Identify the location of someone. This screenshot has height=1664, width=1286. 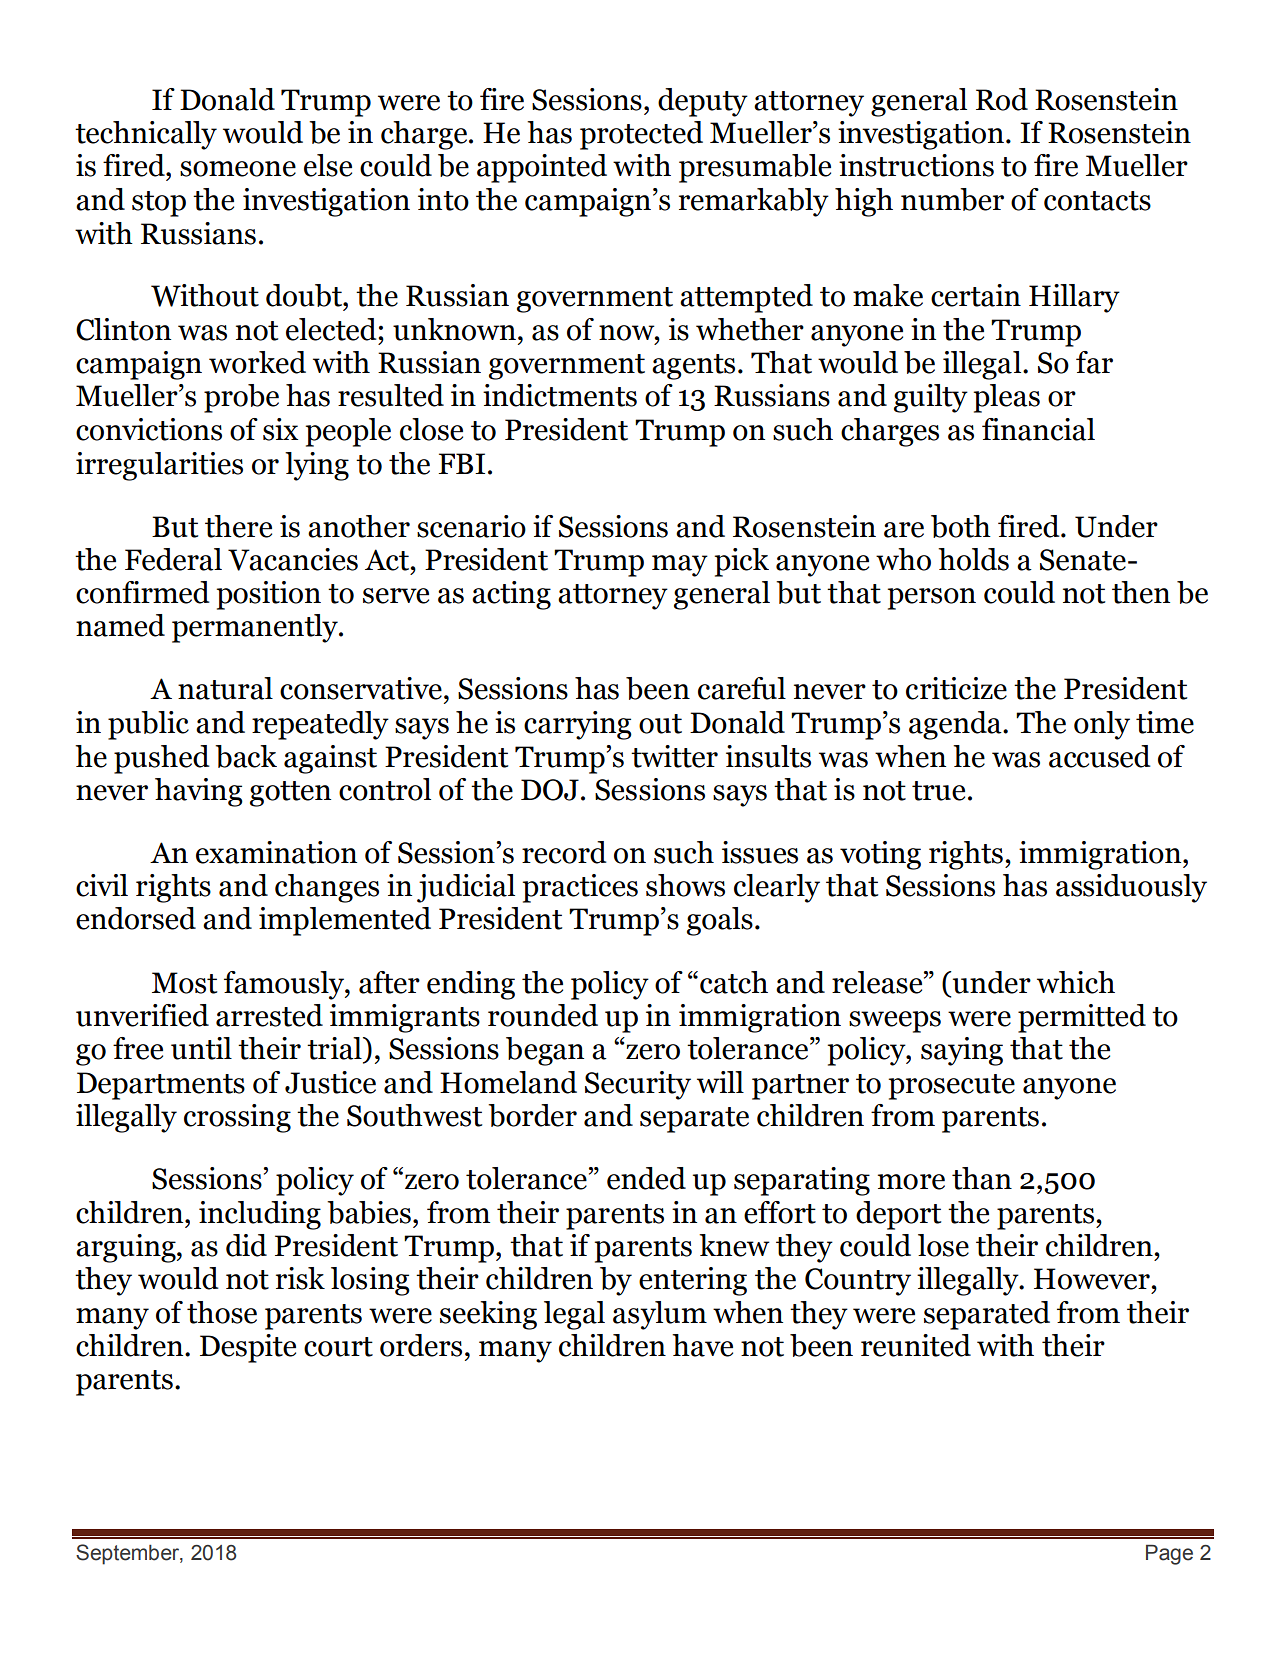
(238, 169).
